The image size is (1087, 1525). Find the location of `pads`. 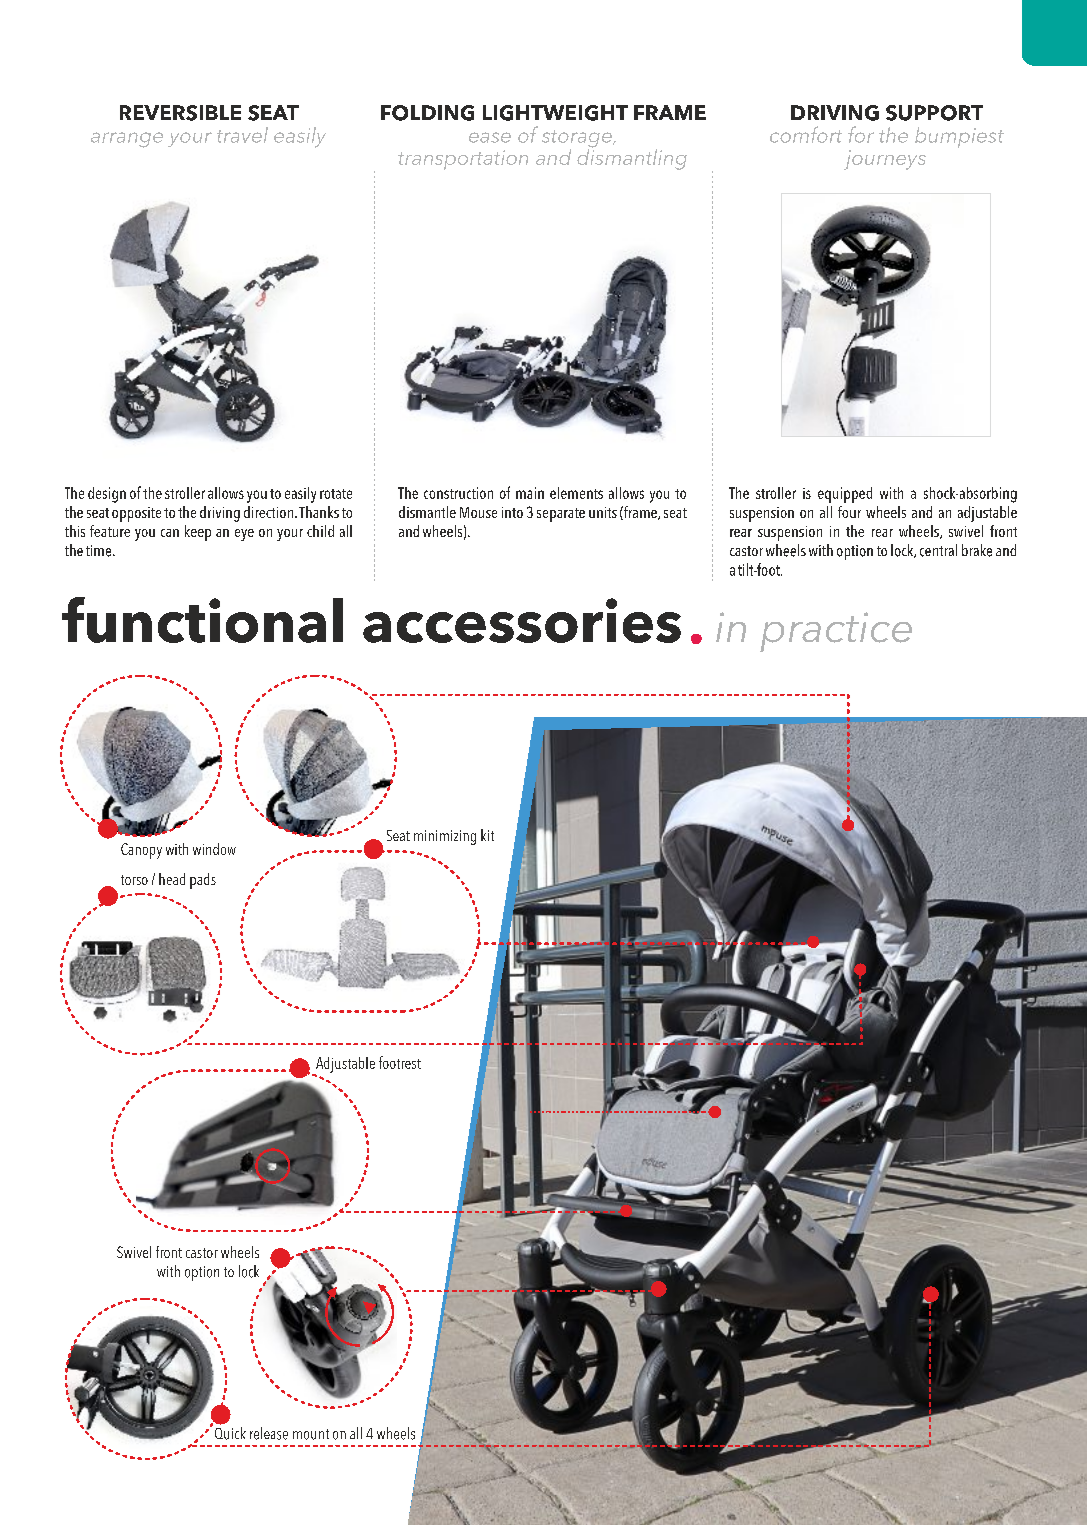

pads is located at coordinates (203, 881).
